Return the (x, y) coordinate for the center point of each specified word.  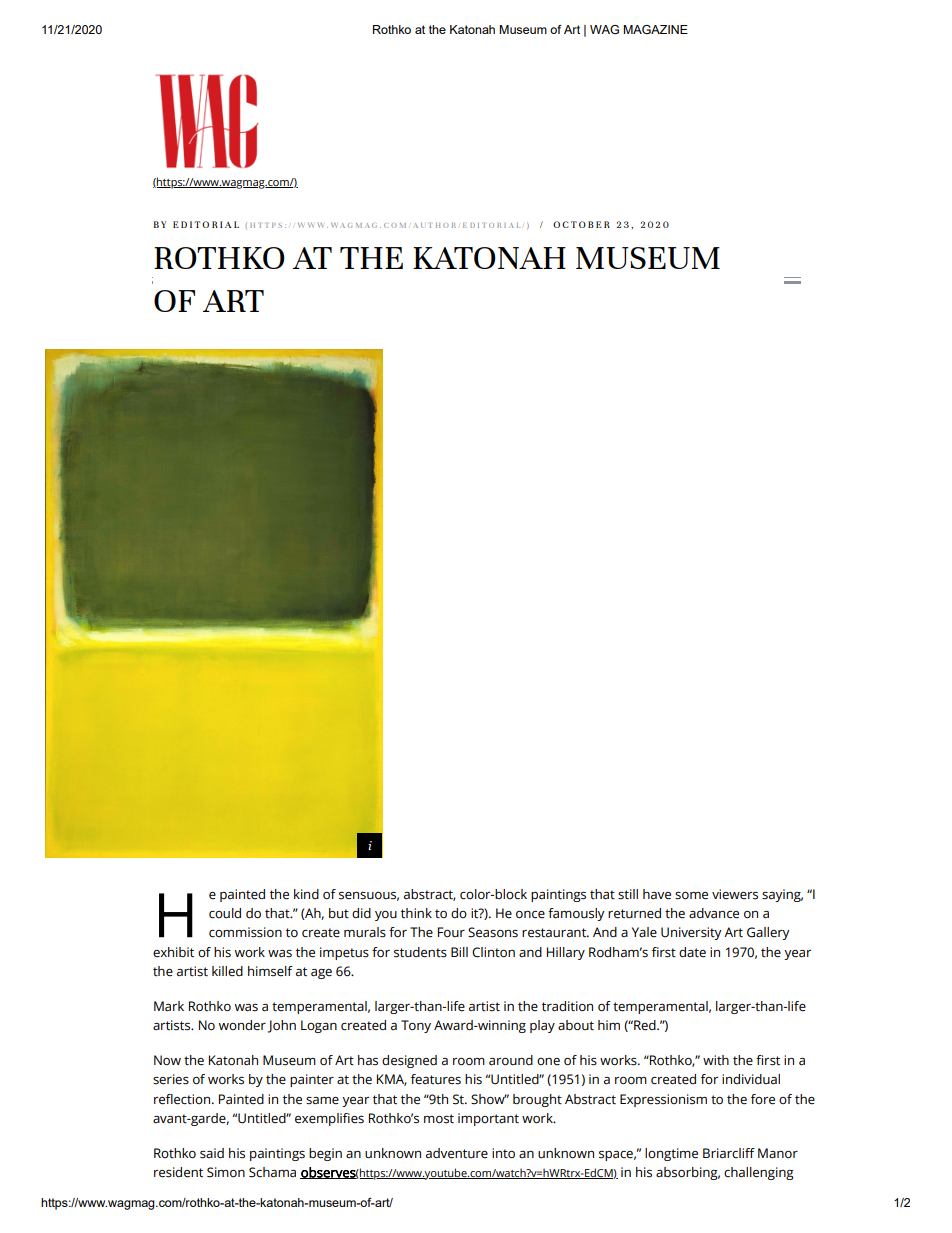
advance (714, 913)
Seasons (493, 932)
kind (306, 894)
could (225, 913)
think (416, 913)
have (657, 894)
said (212, 1153)
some (691, 896)
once (530, 915)
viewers (735, 894)
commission (245, 932)
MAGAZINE (655, 29)
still (628, 894)
